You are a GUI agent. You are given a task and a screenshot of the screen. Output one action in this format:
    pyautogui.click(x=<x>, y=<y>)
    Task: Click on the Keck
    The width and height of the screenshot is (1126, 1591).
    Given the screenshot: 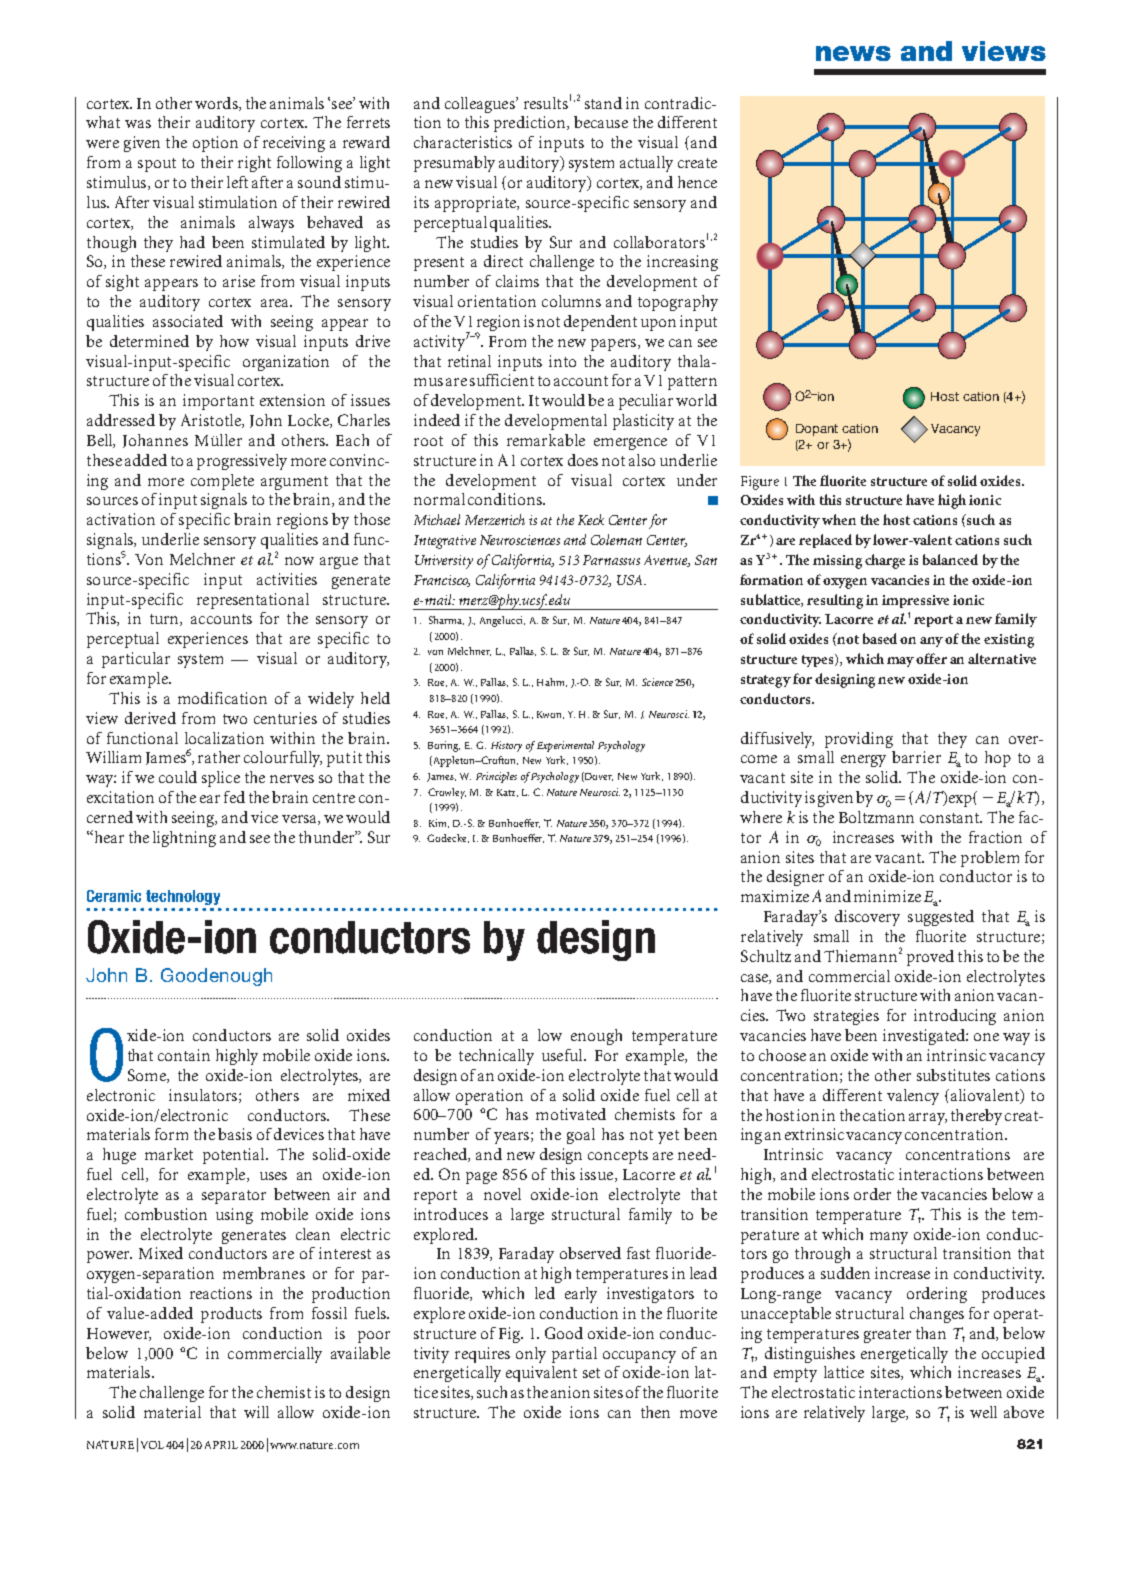 What is the action you would take?
    pyautogui.click(x=591, y=519)
